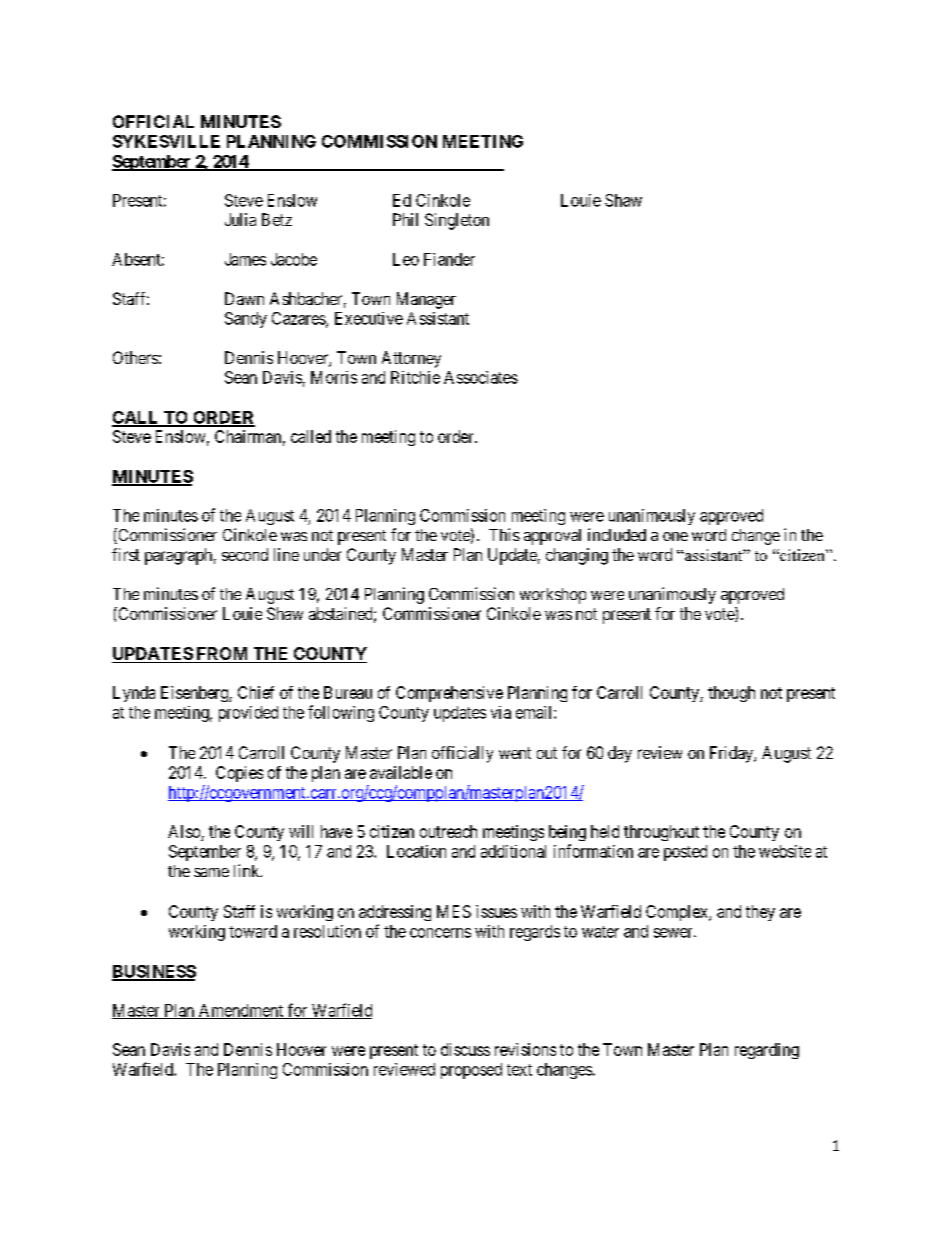 This document has height=1233, width=952. What do you see at coordinates (222, 655) in the document?
I see `FROM` at bounding box center [222, 655].
